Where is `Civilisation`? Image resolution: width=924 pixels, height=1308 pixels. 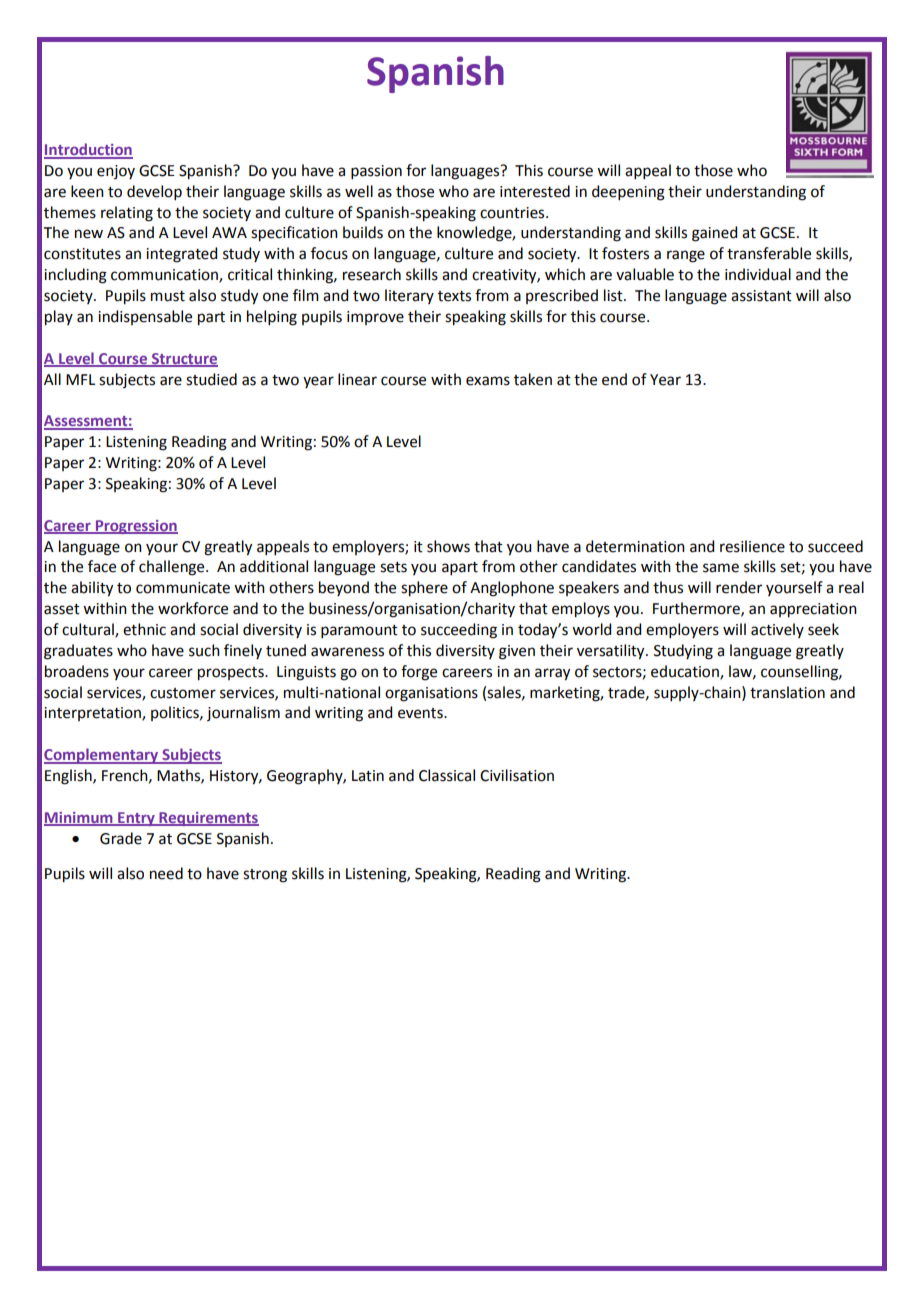 Civilisation is located at coordinates (517, 775).
